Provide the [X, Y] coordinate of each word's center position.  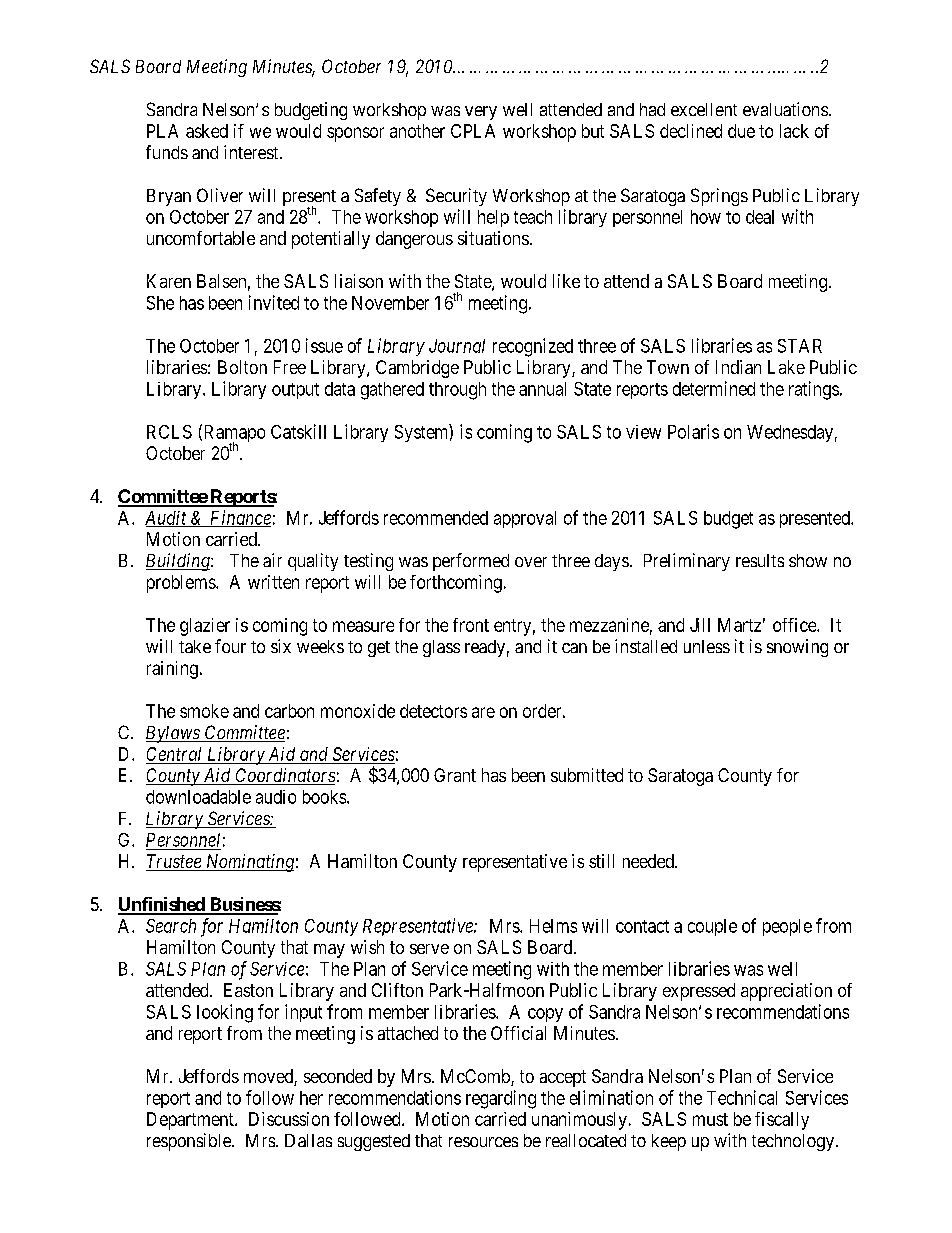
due [741, 131]
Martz [739, 625]
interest [252, 152]
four [230, 646]
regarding [501, 1099]
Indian [738, 367]
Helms [553, 926]
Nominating [248, 863]
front [471, 625]
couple [712, 927]
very [481, 113]
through [457, 391]
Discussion [289, 1119]
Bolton [242, 367]
